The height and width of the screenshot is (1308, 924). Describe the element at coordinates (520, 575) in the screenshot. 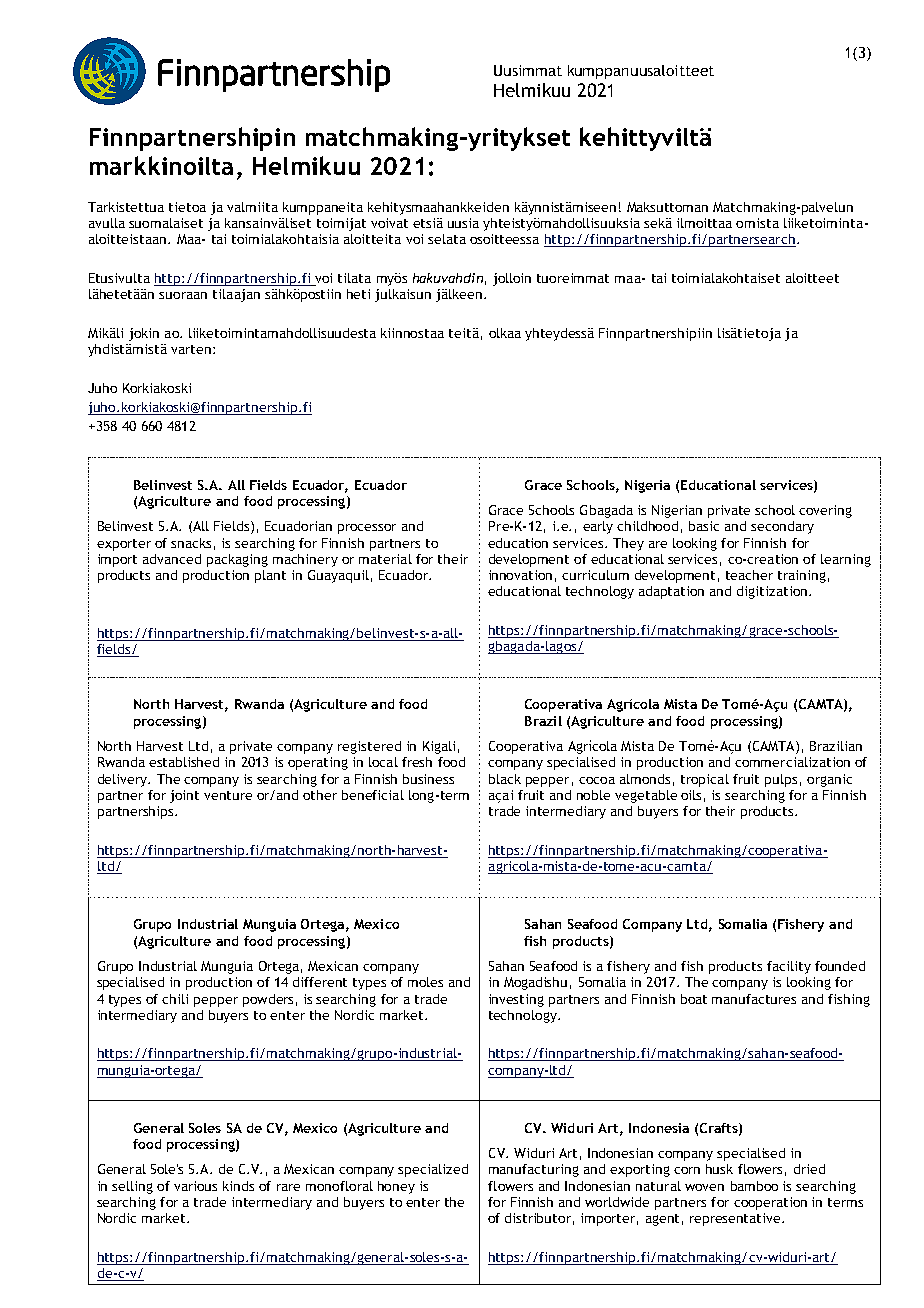

I see `innovation` at that location.
